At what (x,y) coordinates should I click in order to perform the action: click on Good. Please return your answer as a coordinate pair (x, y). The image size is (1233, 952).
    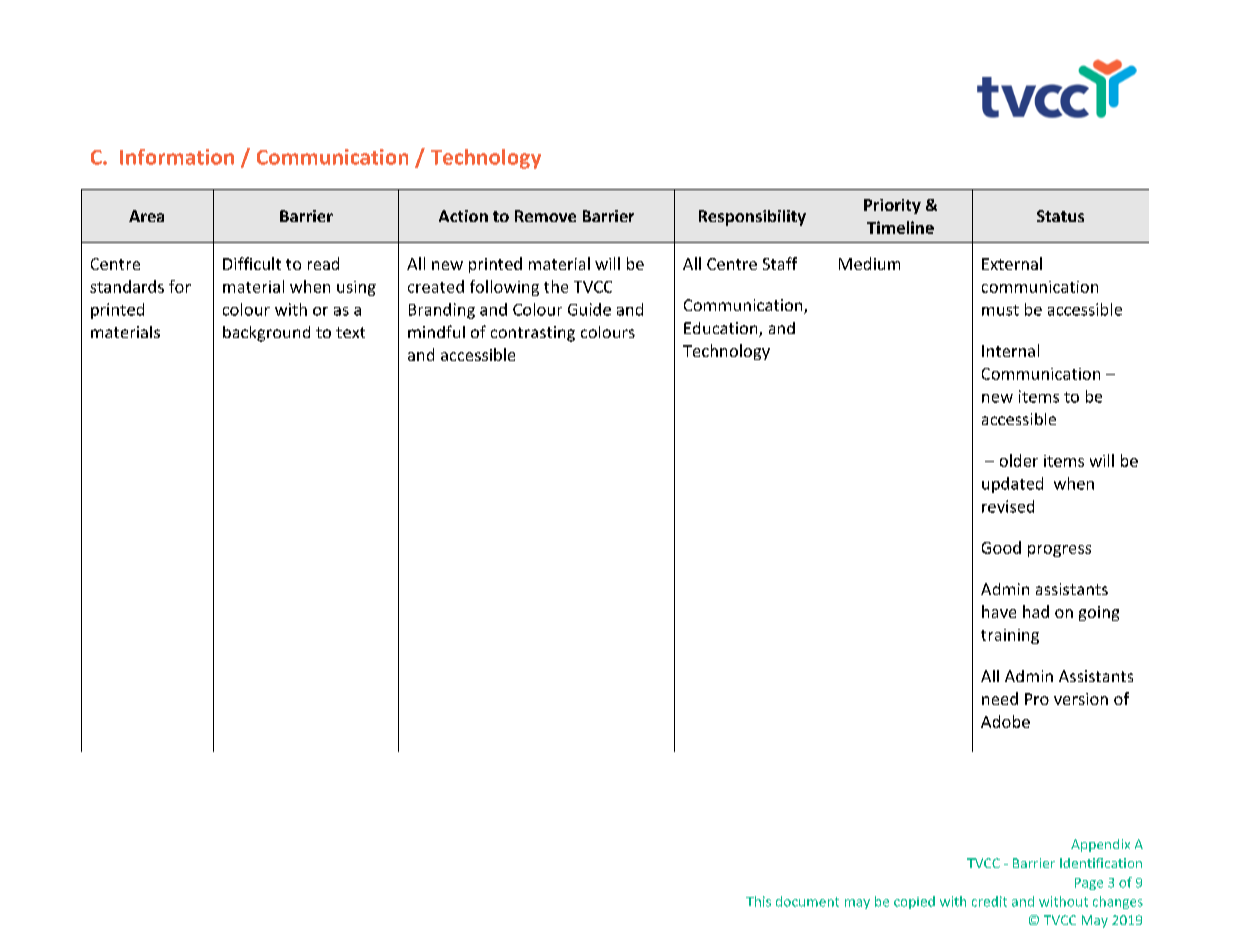
    Looking at the image, I should click on (1001, 547).
